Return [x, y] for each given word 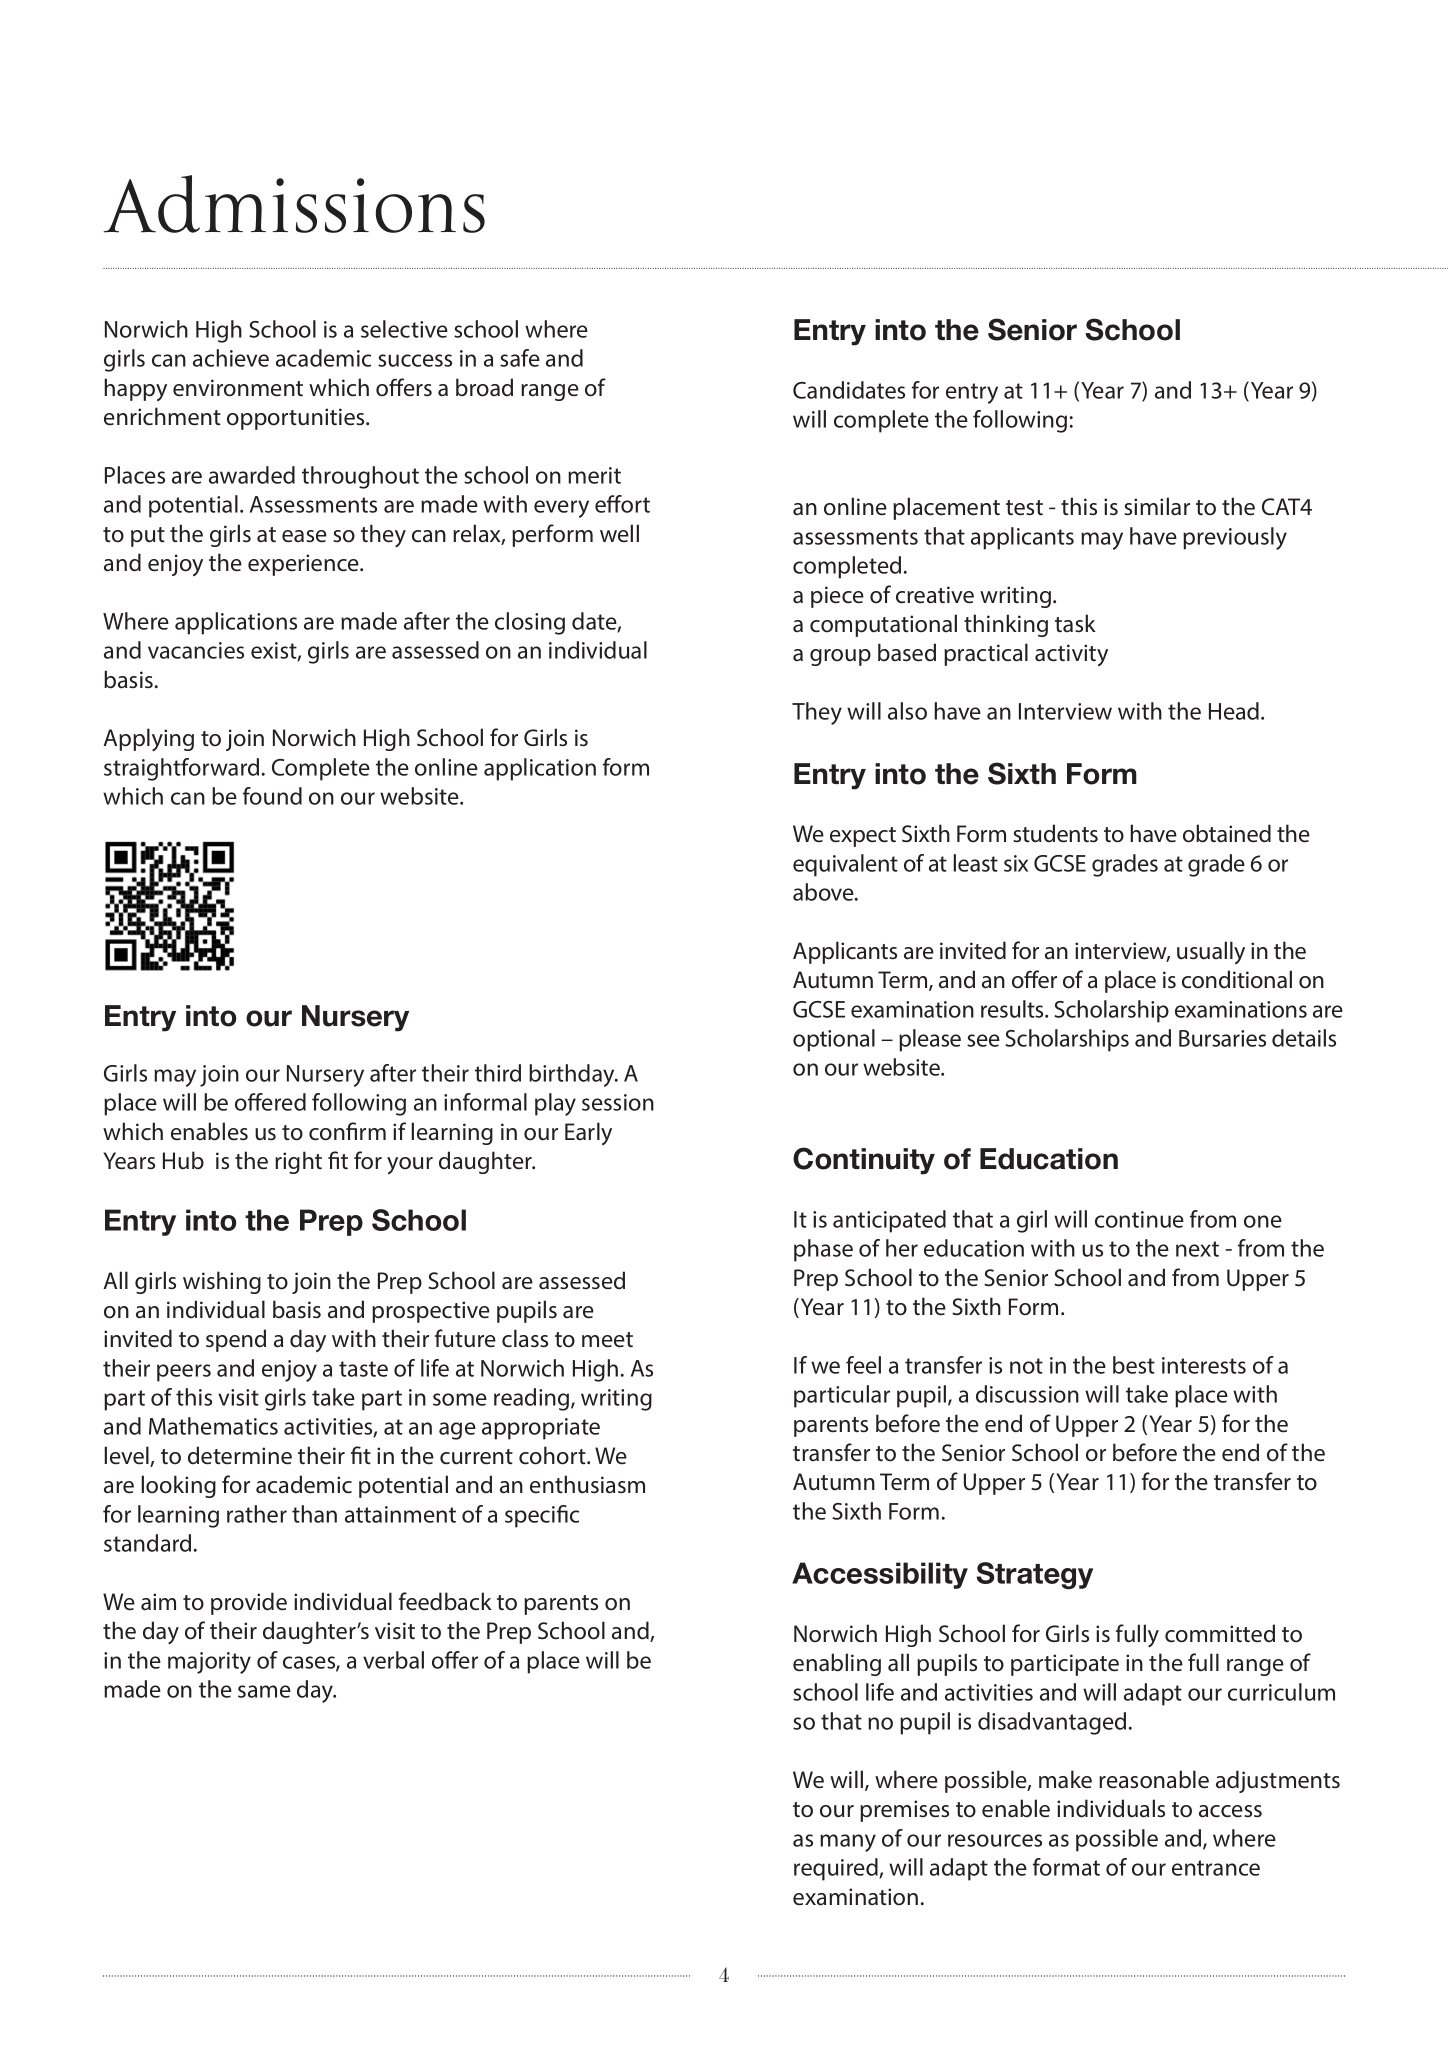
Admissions [294, 204]
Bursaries [1222, 1038]
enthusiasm [587, 1484]
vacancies [196, 650]
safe [520, 358]
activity [1071, 655]
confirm [347, 1131]
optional [834, 1040]
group [840, 657]
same [264, 1691]
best [1134, 1365]
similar [1157, 506]
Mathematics [213, 1426]
